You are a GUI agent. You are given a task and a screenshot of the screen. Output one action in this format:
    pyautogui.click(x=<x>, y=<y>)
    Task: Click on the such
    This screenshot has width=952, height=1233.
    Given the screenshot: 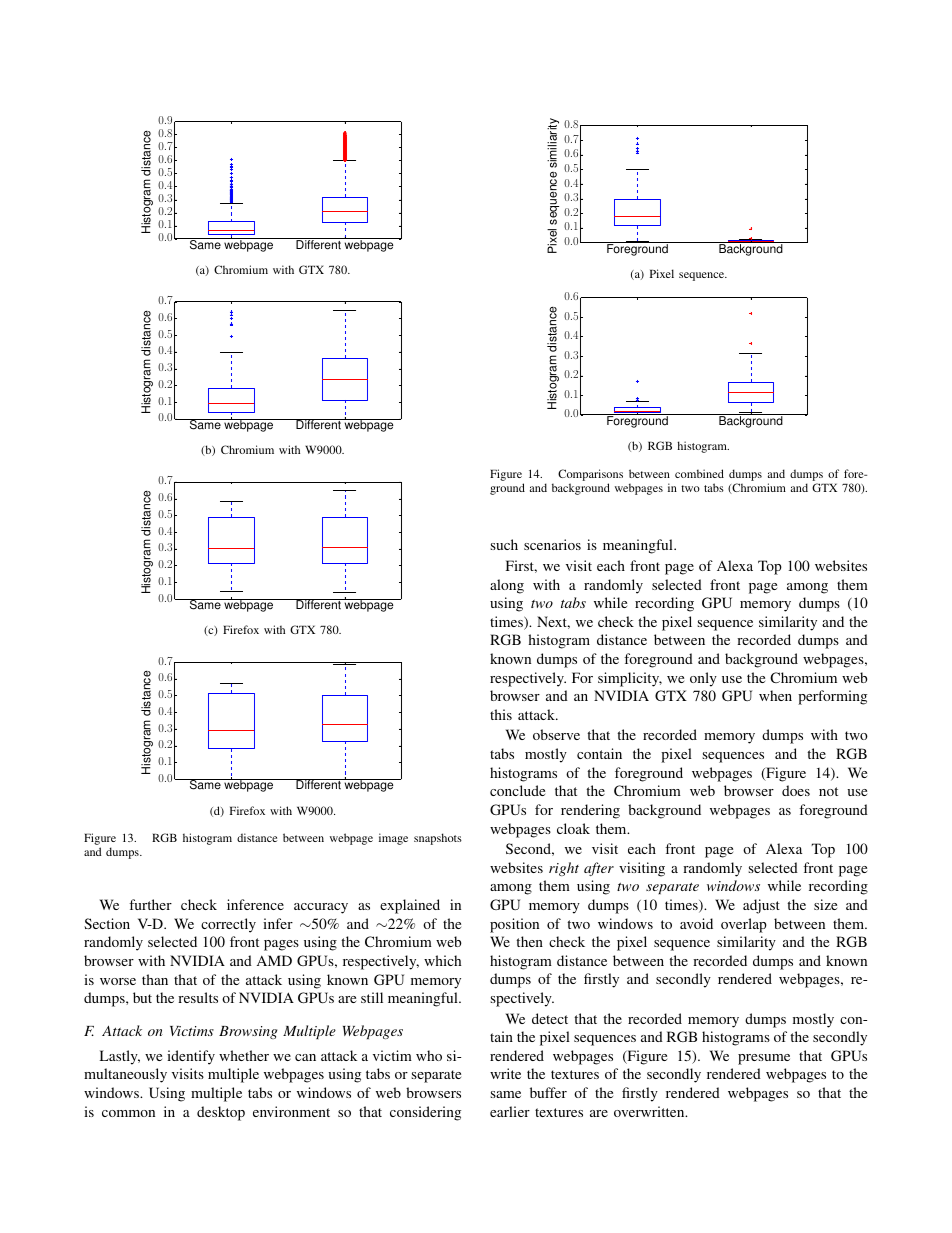 What is the action you would take?
    pyautogui.click(x=504, y=544)
